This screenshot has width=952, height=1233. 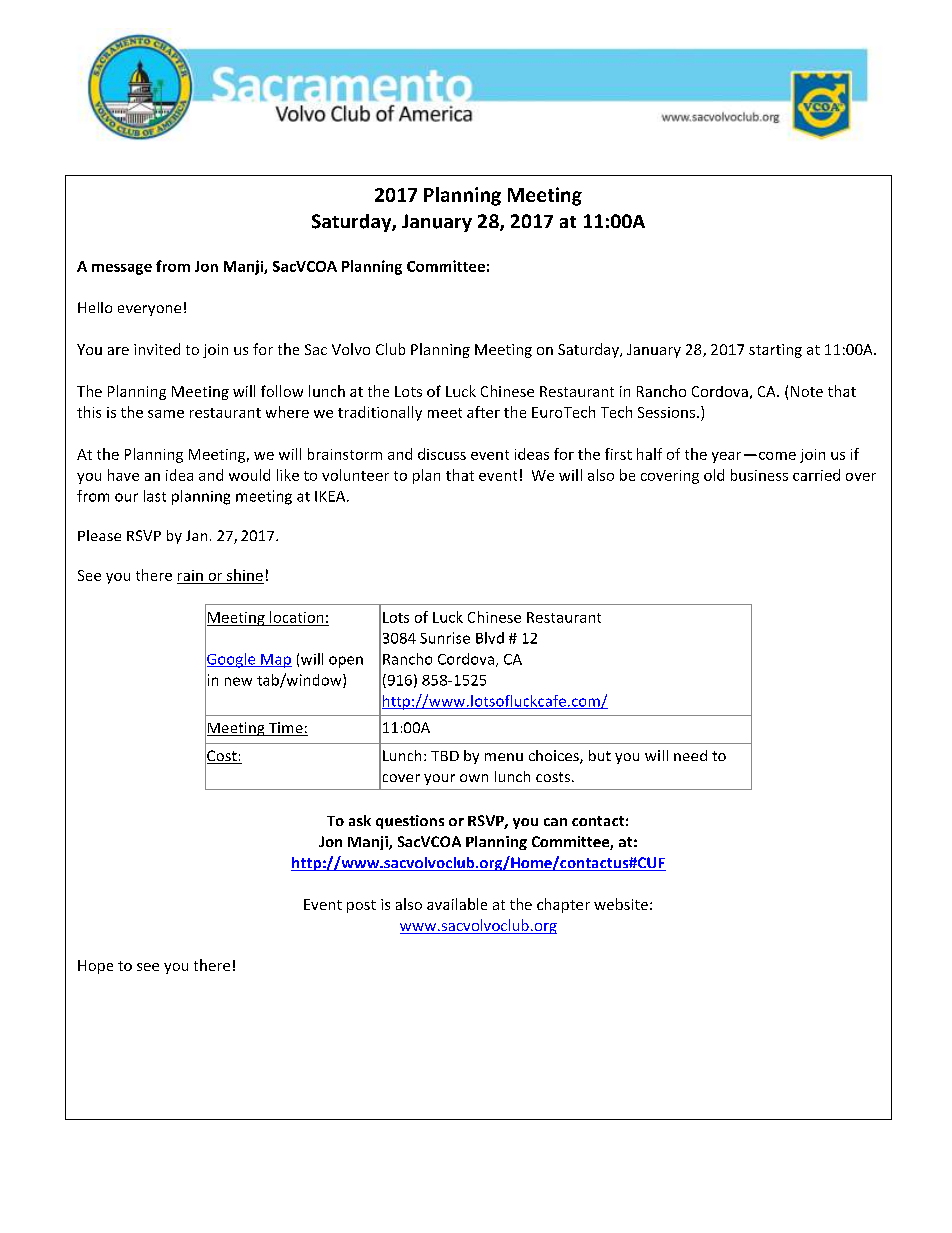 I want to click on Sunrise, so click(x=445, y=638).
